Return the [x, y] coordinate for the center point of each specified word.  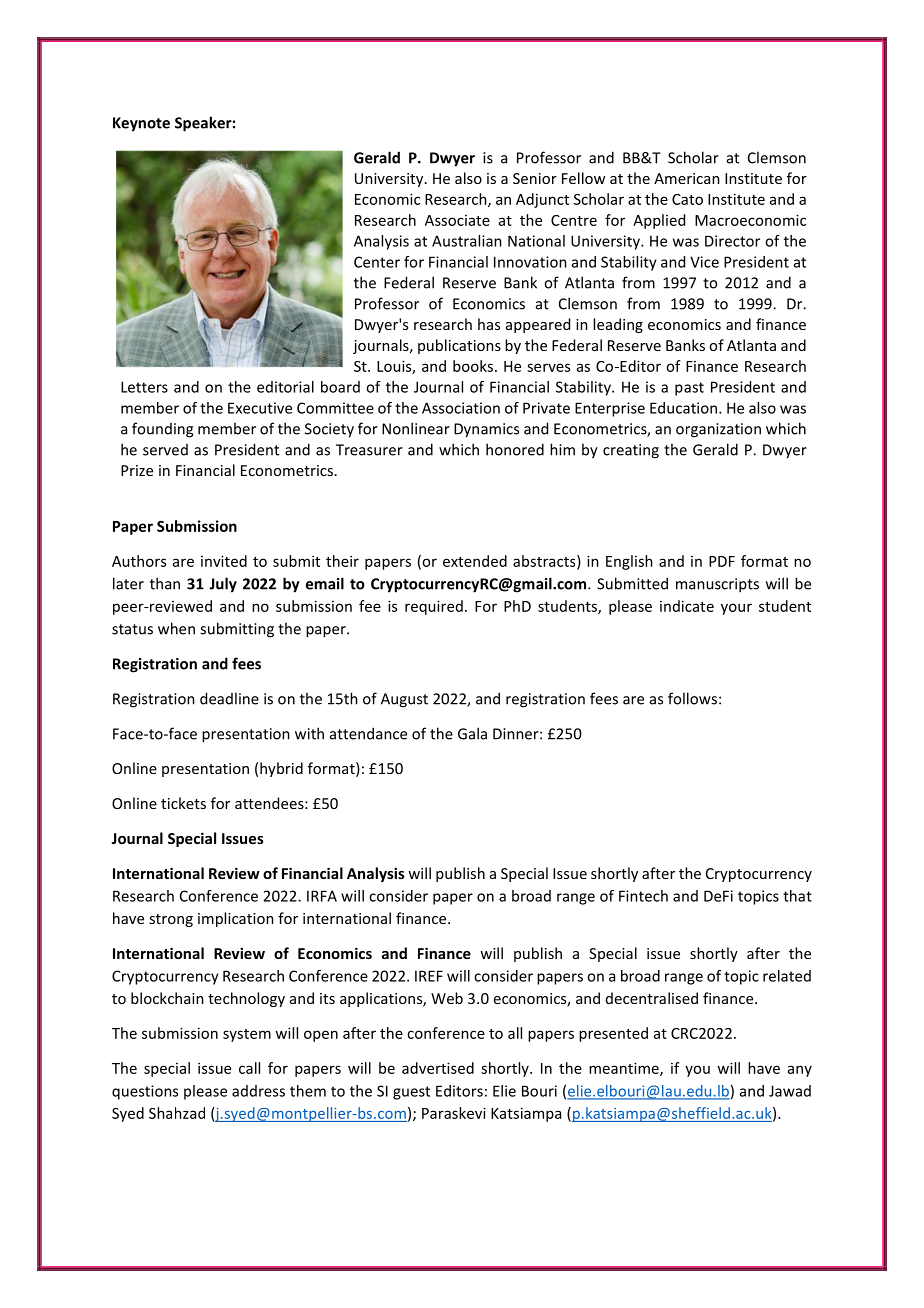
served [165, 450]
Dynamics [486, 430]
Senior [535, 178]
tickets [183, 803]
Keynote [141, 124]
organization [718, 430]
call [249, 1068]
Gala [472, 733]
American [687, 178]
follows [692, 698]
